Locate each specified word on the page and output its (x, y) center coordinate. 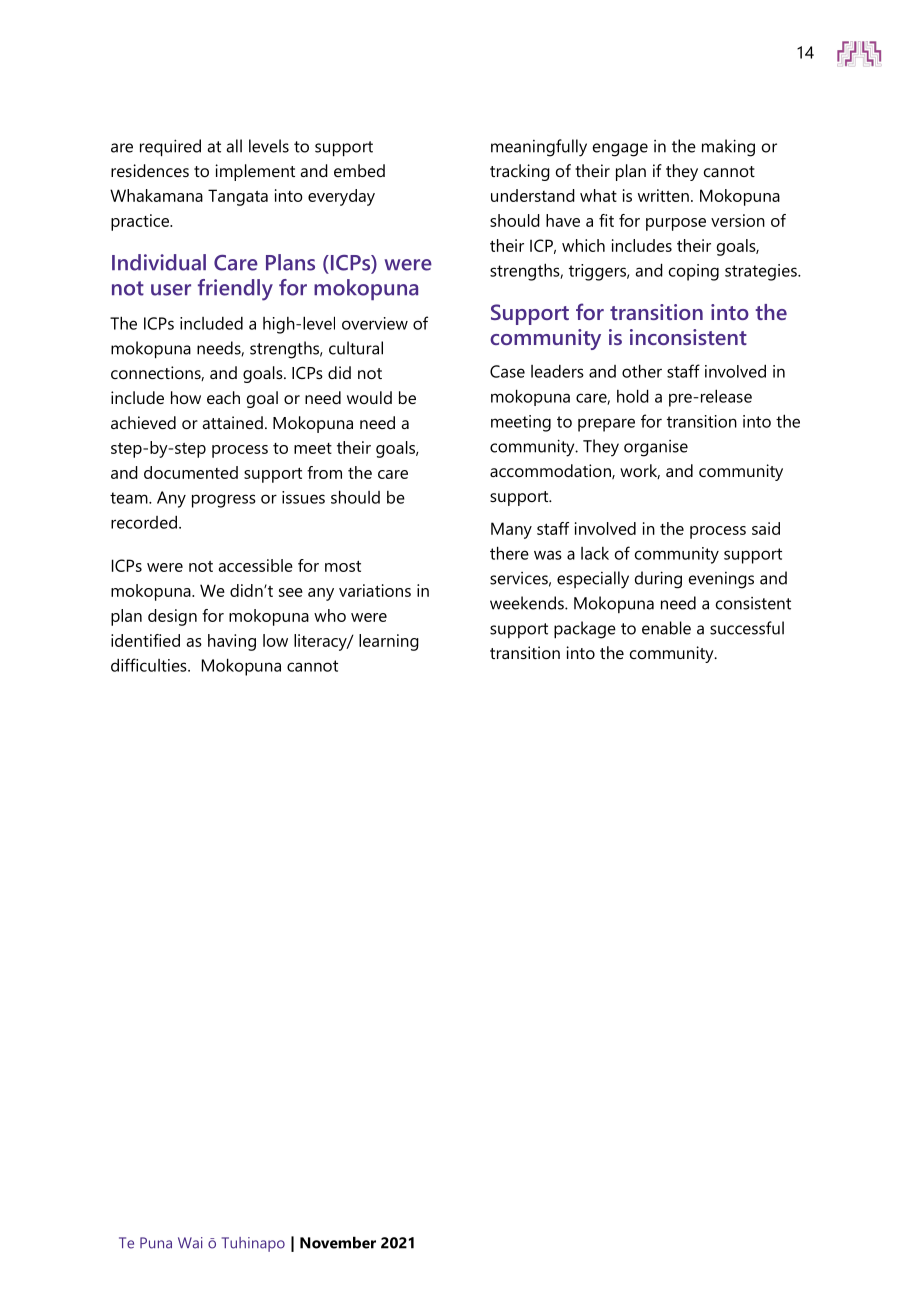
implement (255, 172)
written (663, 195)
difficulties (150, 665)
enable (666, 628)
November (338, 1242)
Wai (190, 1243)
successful (747, 628)
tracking (520, 172)
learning (389, 642)
